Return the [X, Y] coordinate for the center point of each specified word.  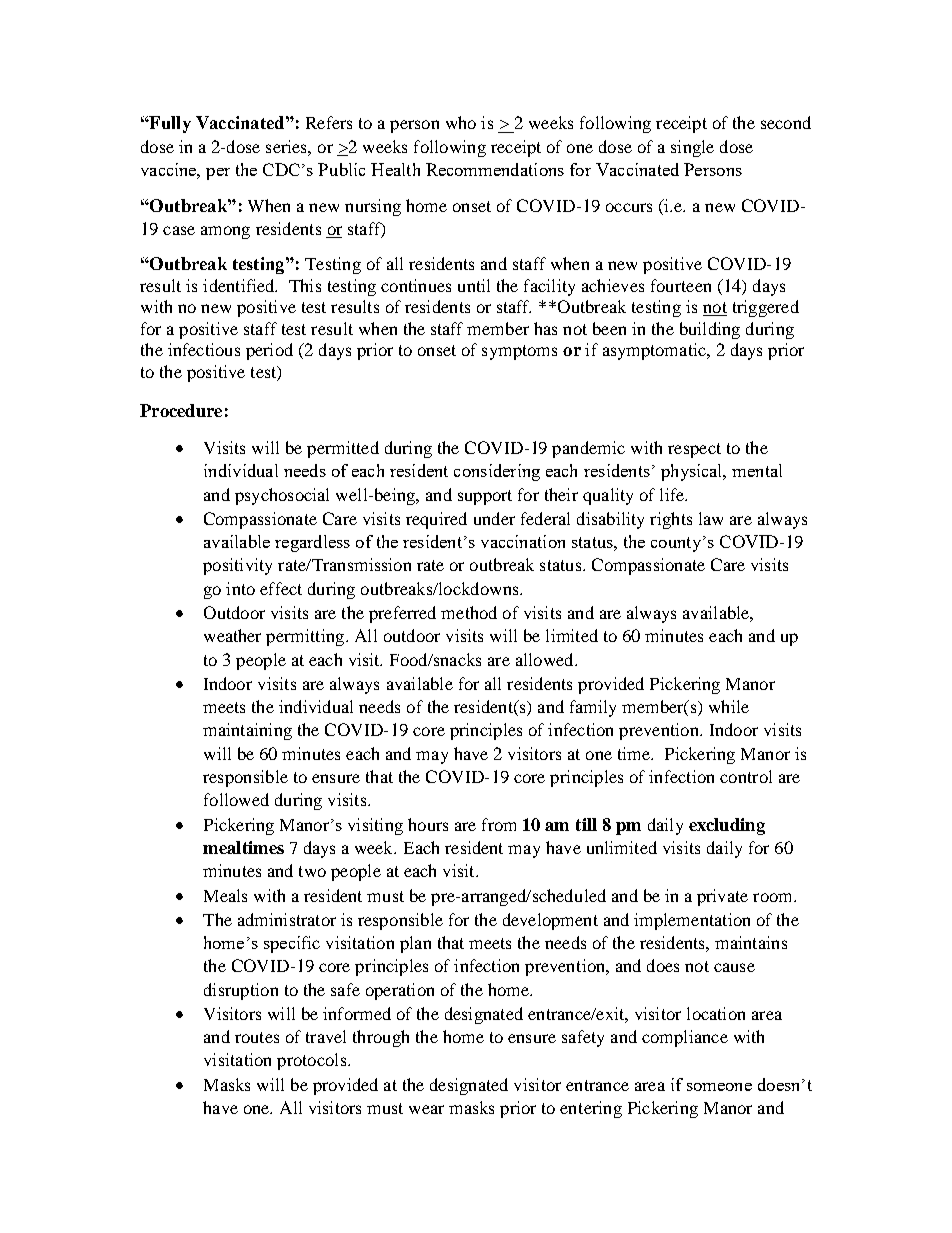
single [692, 148]
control [746, 776]
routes [257, 1037]
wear [426, 1109]
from [499, 824]
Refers [329, 122]
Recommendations [495, 169]
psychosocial [282, 496]
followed [236, 799]
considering [497, 472]
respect [694, 450]
